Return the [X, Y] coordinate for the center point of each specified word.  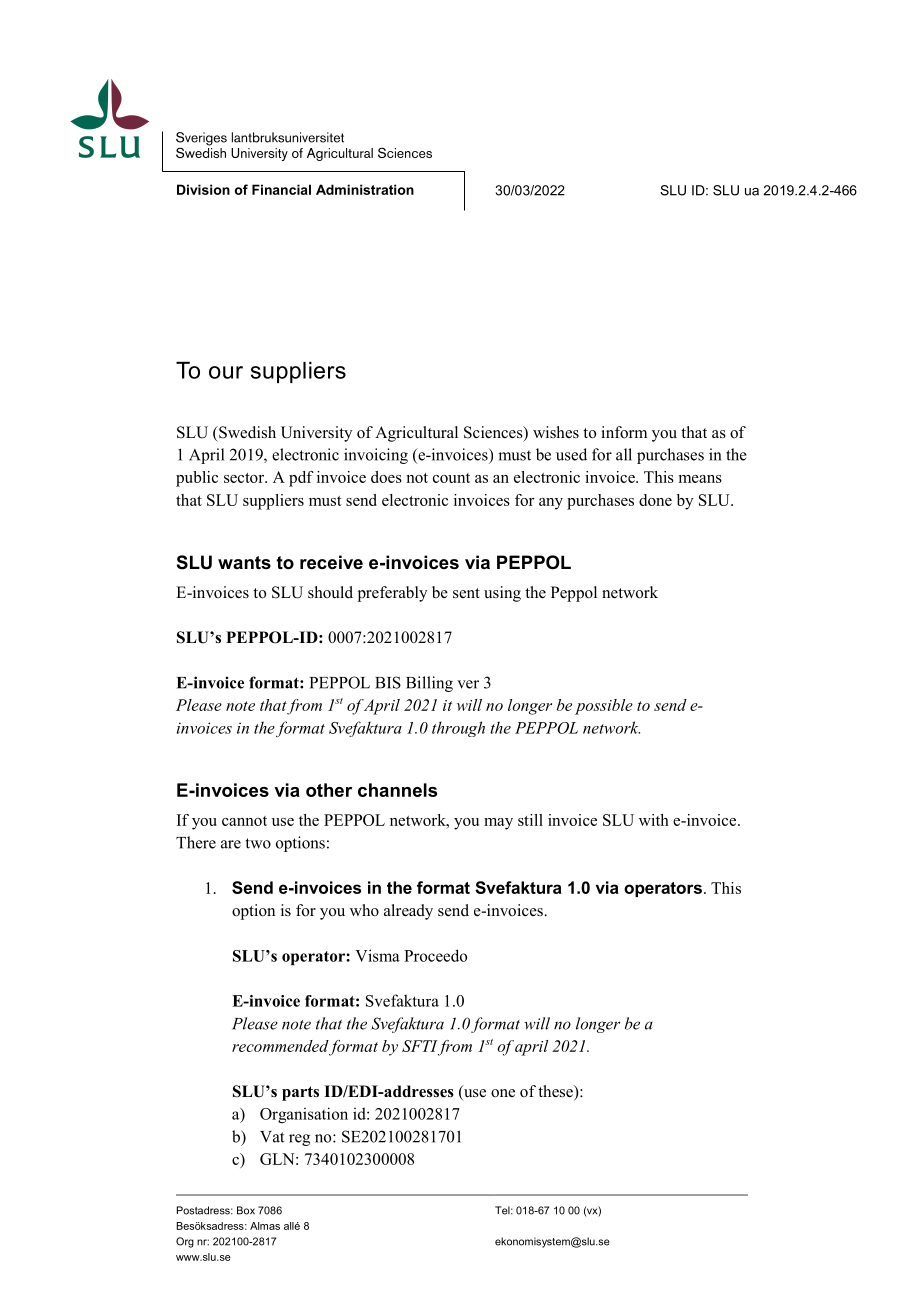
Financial [281, 189]
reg [299, 1140]
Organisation [304, 1115]
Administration [365, 189]
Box [246, 1210]
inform [624, 432]
